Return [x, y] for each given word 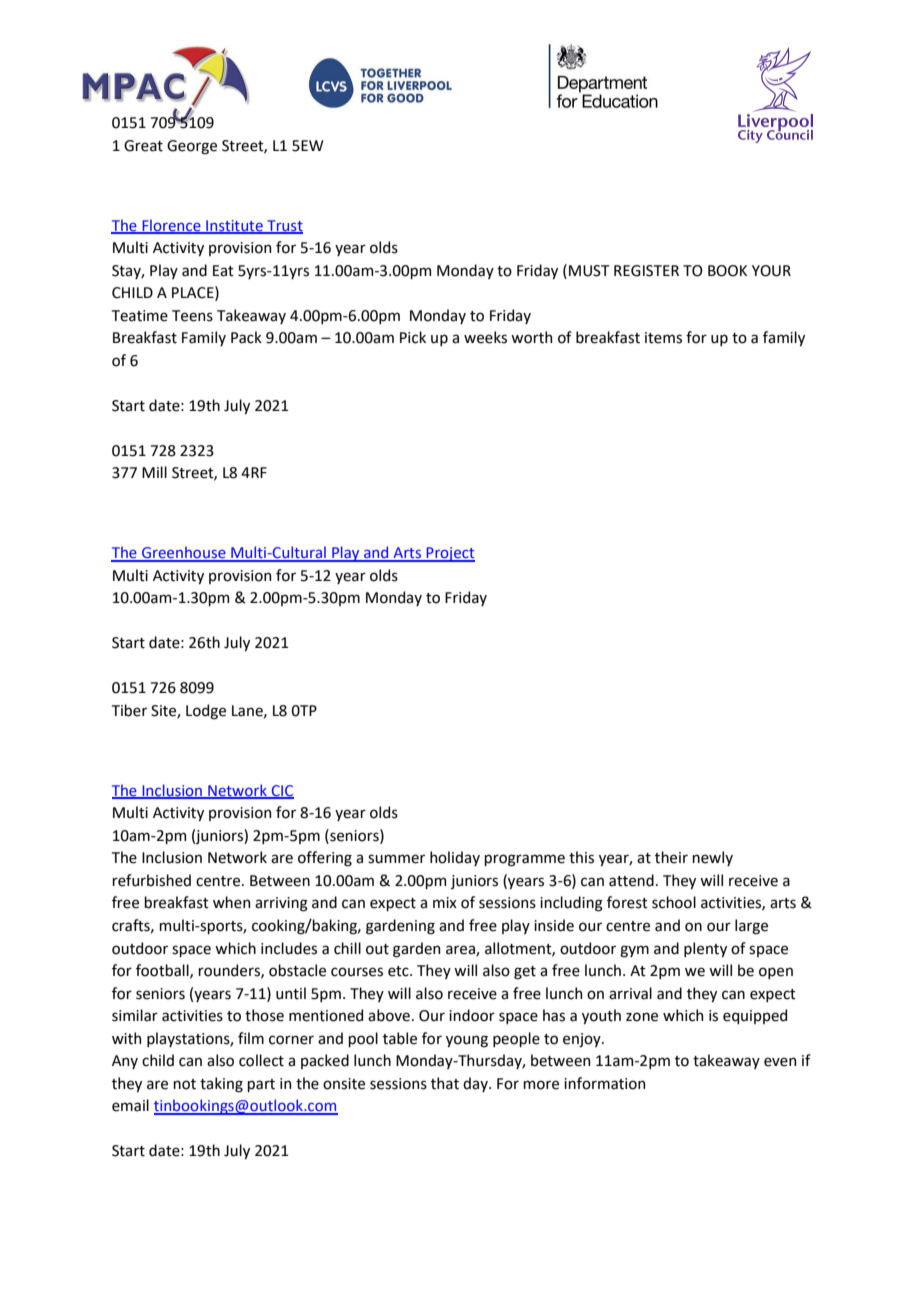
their [671, 857]
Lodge [206, 712]
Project [449, 554]
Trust [284, 226]
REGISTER [646, 271]
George [192, 147]
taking [221, 1085]
